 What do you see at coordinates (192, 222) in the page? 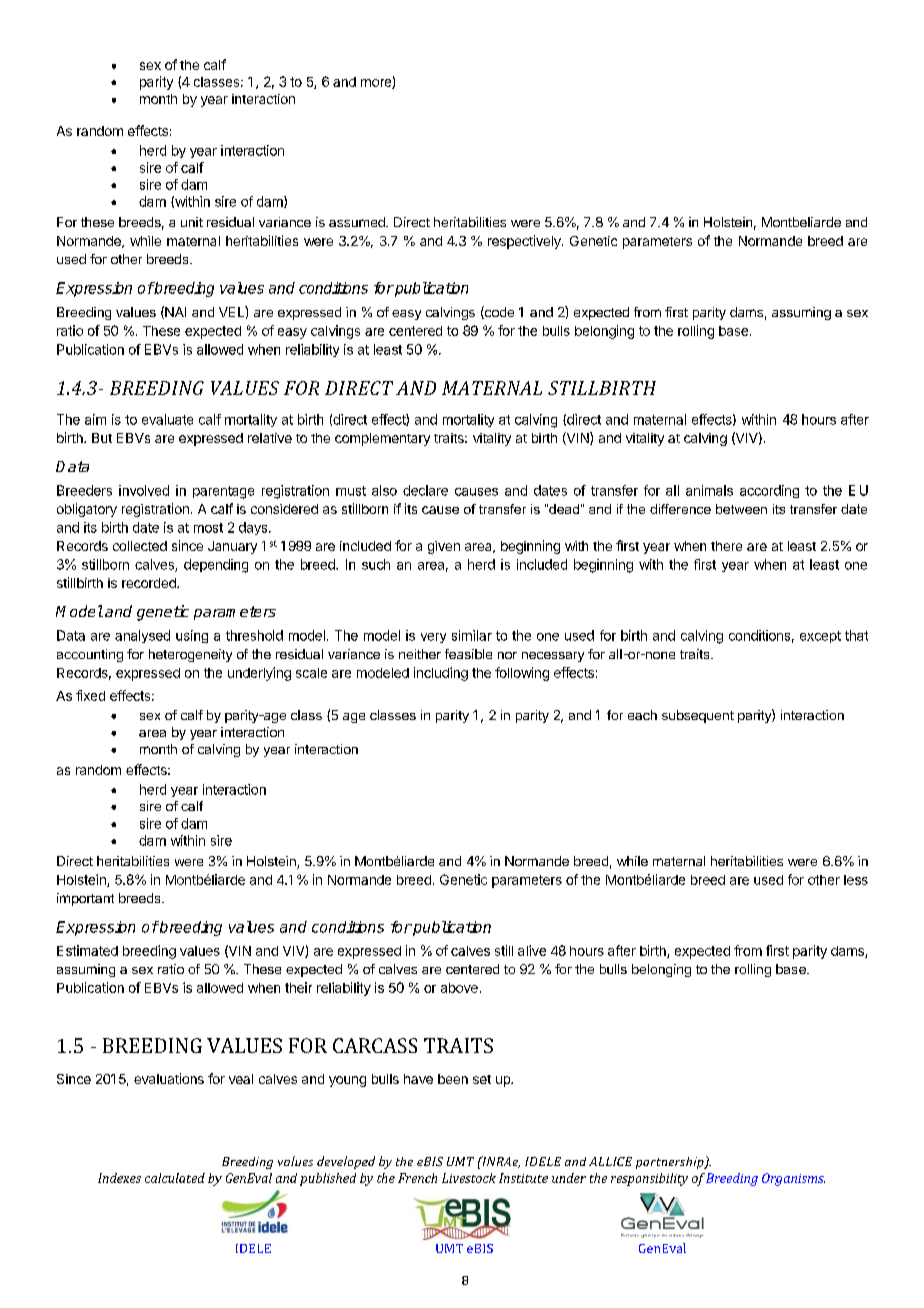
I see `unit` at bounding box center [192, 222].
